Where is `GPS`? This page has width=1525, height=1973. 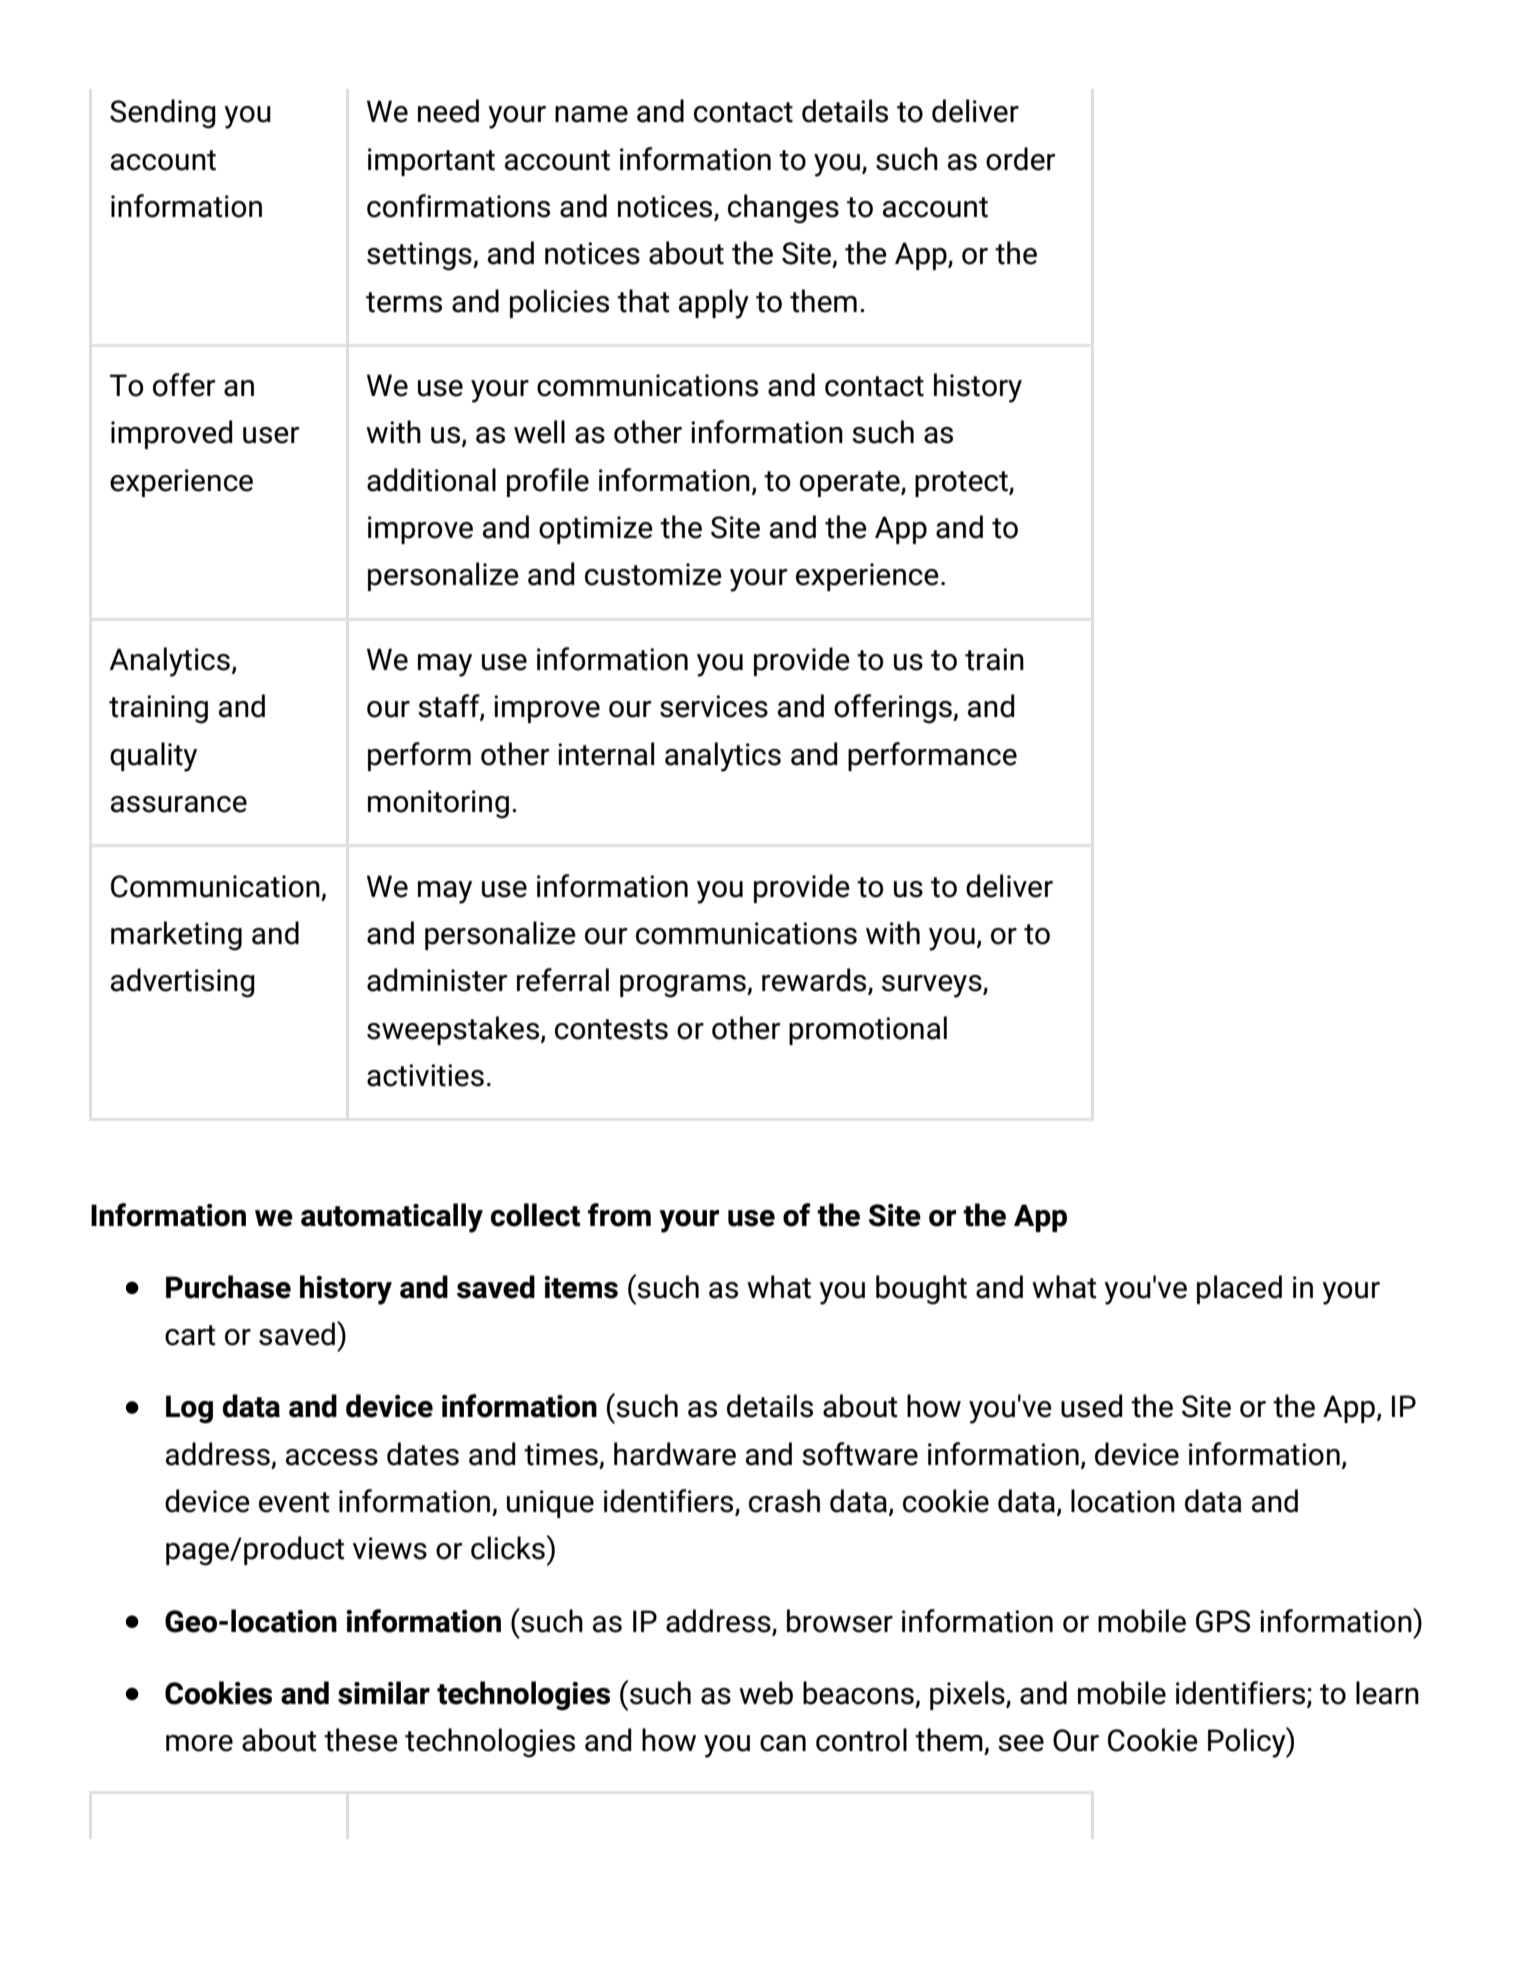
GPS is located at coordinates (1223, 1621).
